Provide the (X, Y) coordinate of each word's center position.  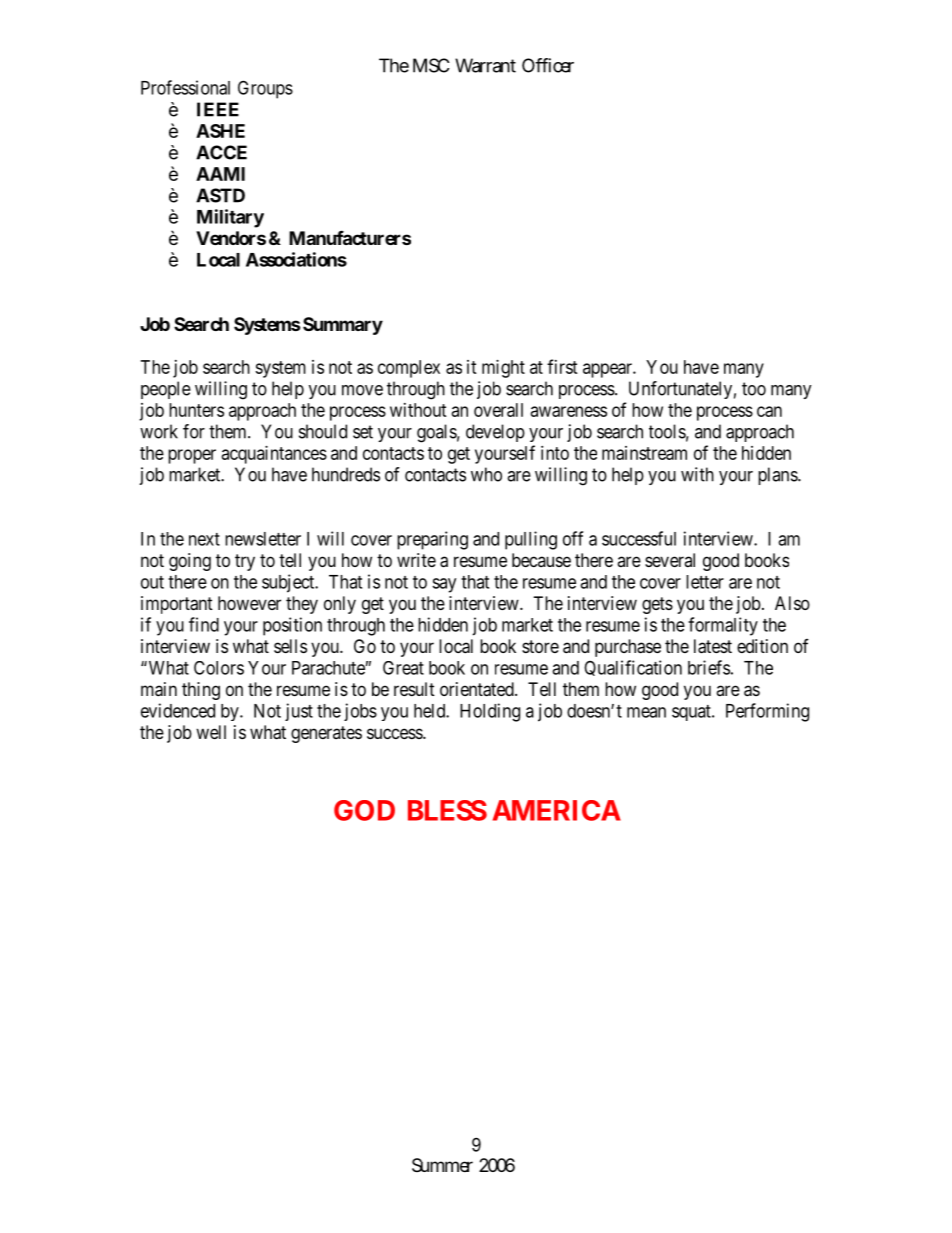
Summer (442, 1165)
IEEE (218, 109)
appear (608, 370)
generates (326, 734)
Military (230, 218)
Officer (548, 65)
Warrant (485, 65)
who (486, 474)
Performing (767, 712)
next (204, 539)
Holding (490, 712)
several (670, 560)
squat (692, 713)
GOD (364, 810)
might (503, 369)
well (211, 732)
